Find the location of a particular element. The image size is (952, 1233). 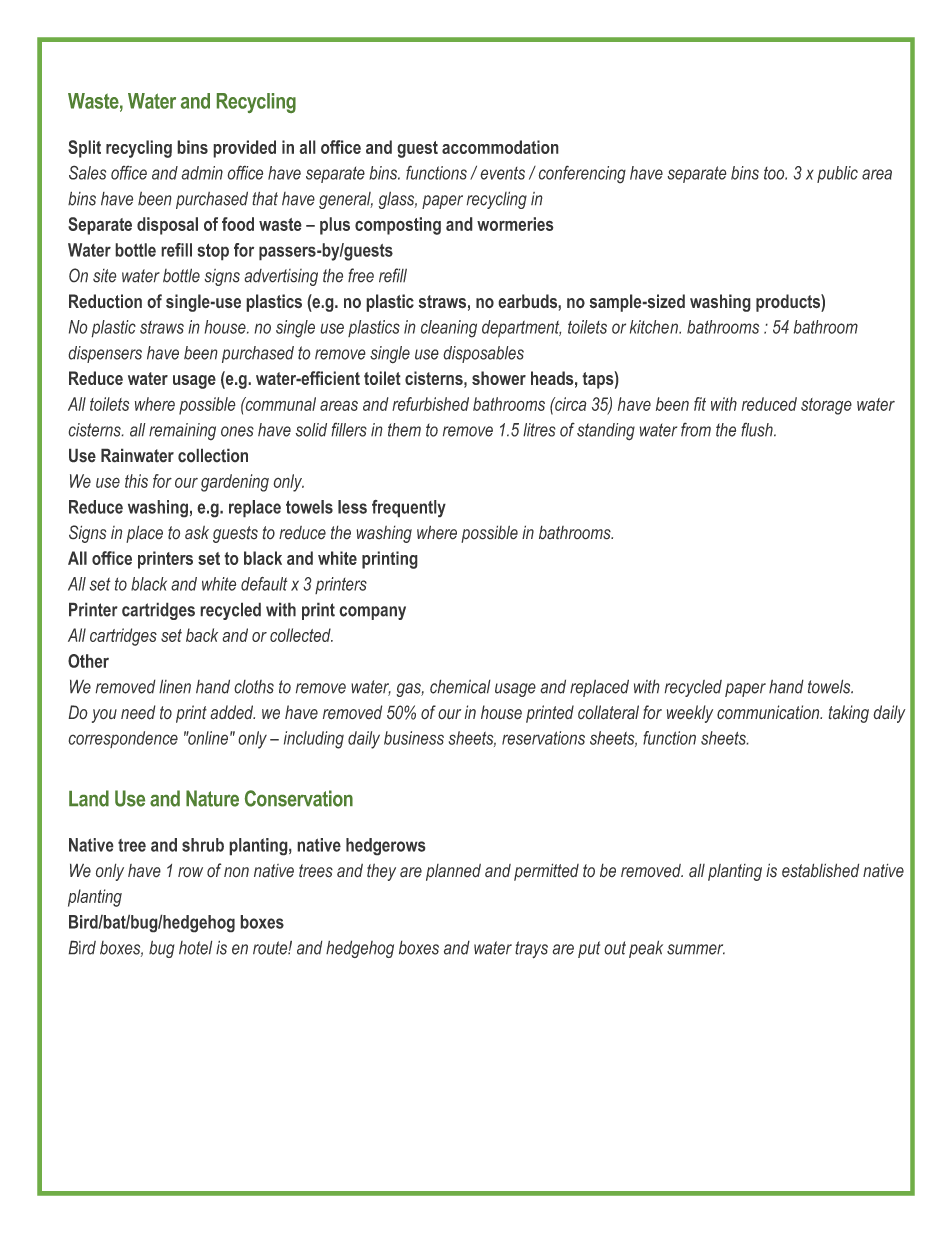

from is located at coordinates (696, 429).
